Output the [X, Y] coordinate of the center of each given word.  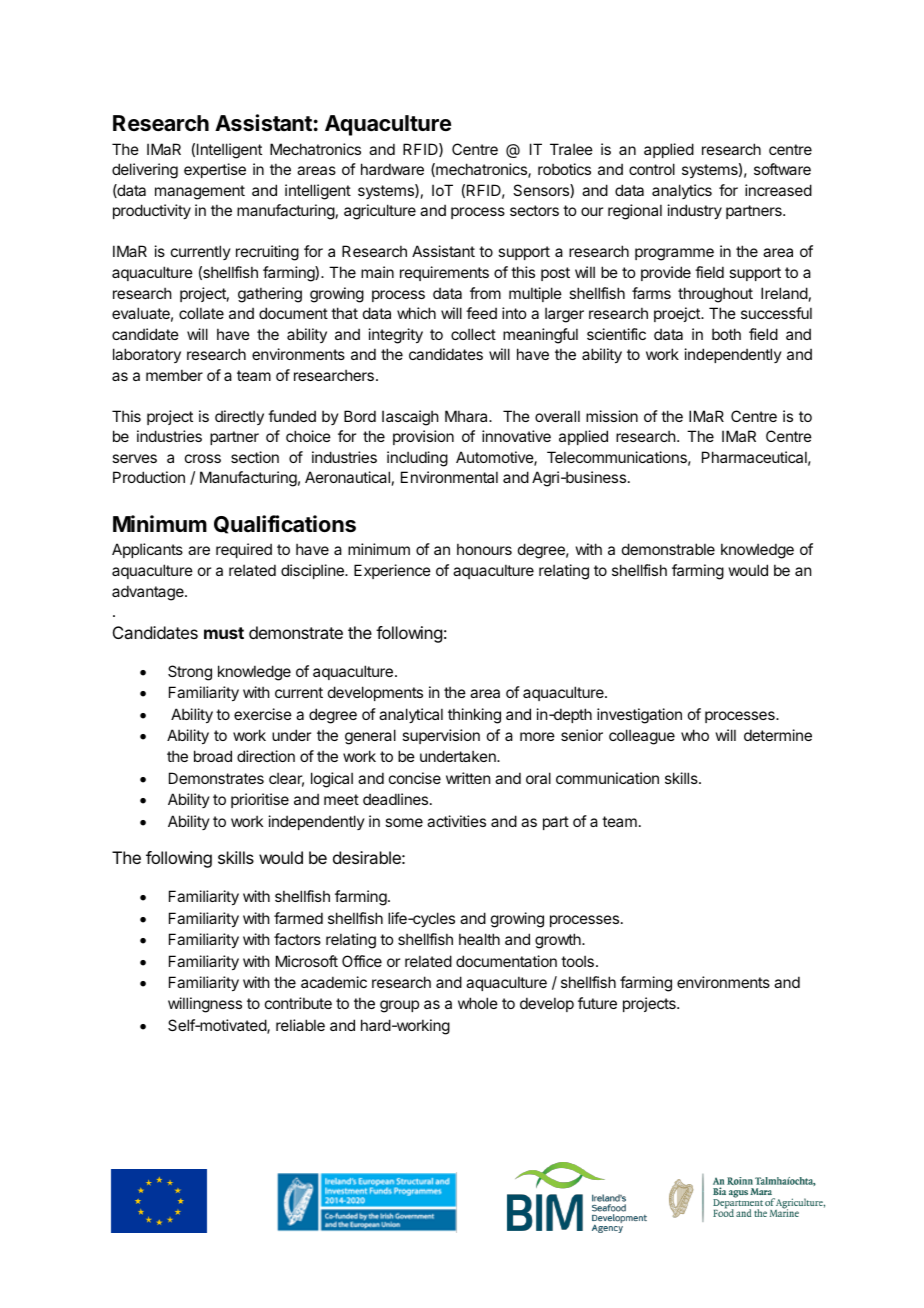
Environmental [449, 477]
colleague [642, 737]
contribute [298, 1003]
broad [213, 756]
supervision [441, 736]
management [200, 192]
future [597, 1003]
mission [612, 416]
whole [478, 1003]
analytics [682, 191]
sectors [534, 210]
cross [203, 458]
